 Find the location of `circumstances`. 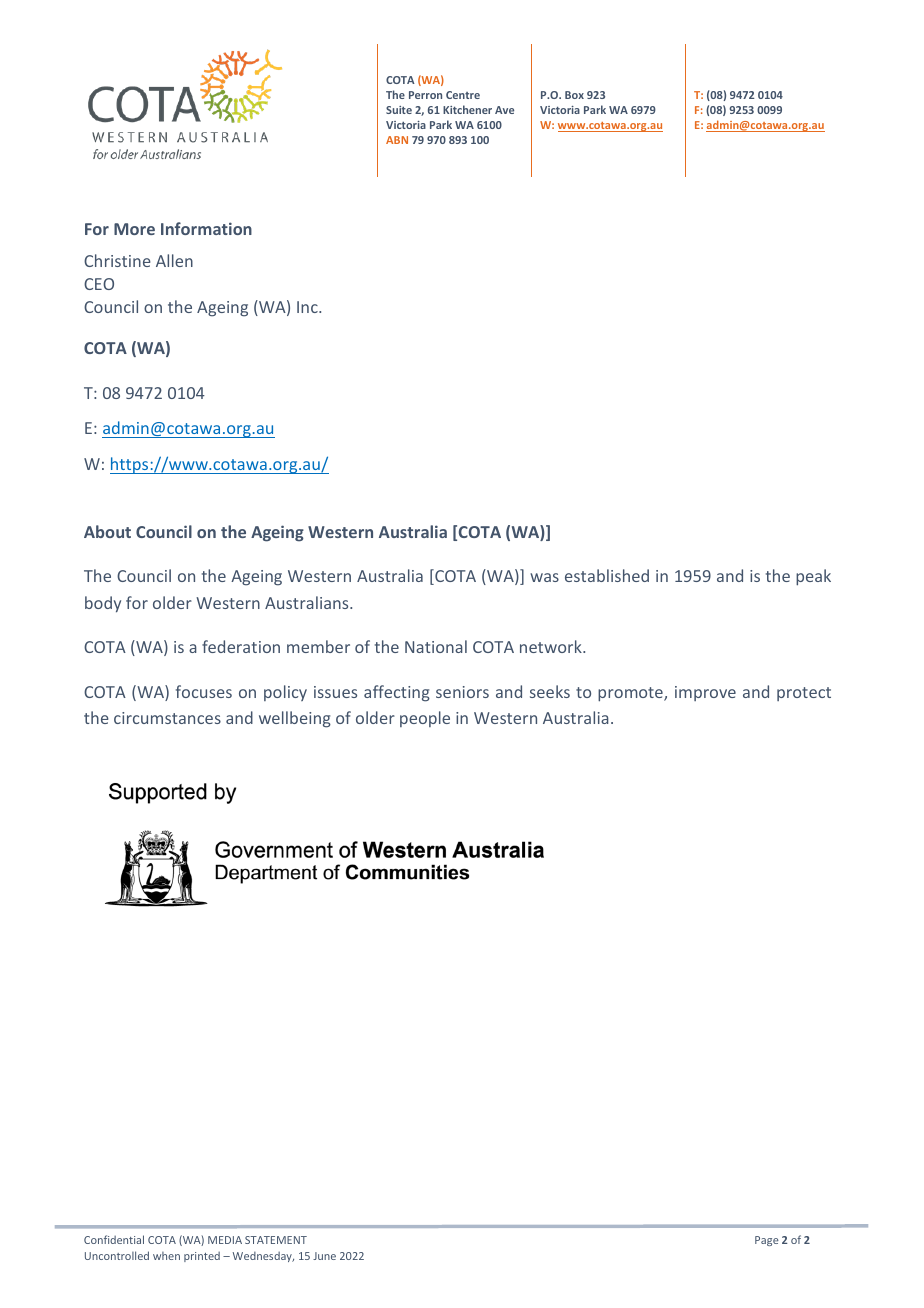

circumstances is located at coordinates (167, 718).
